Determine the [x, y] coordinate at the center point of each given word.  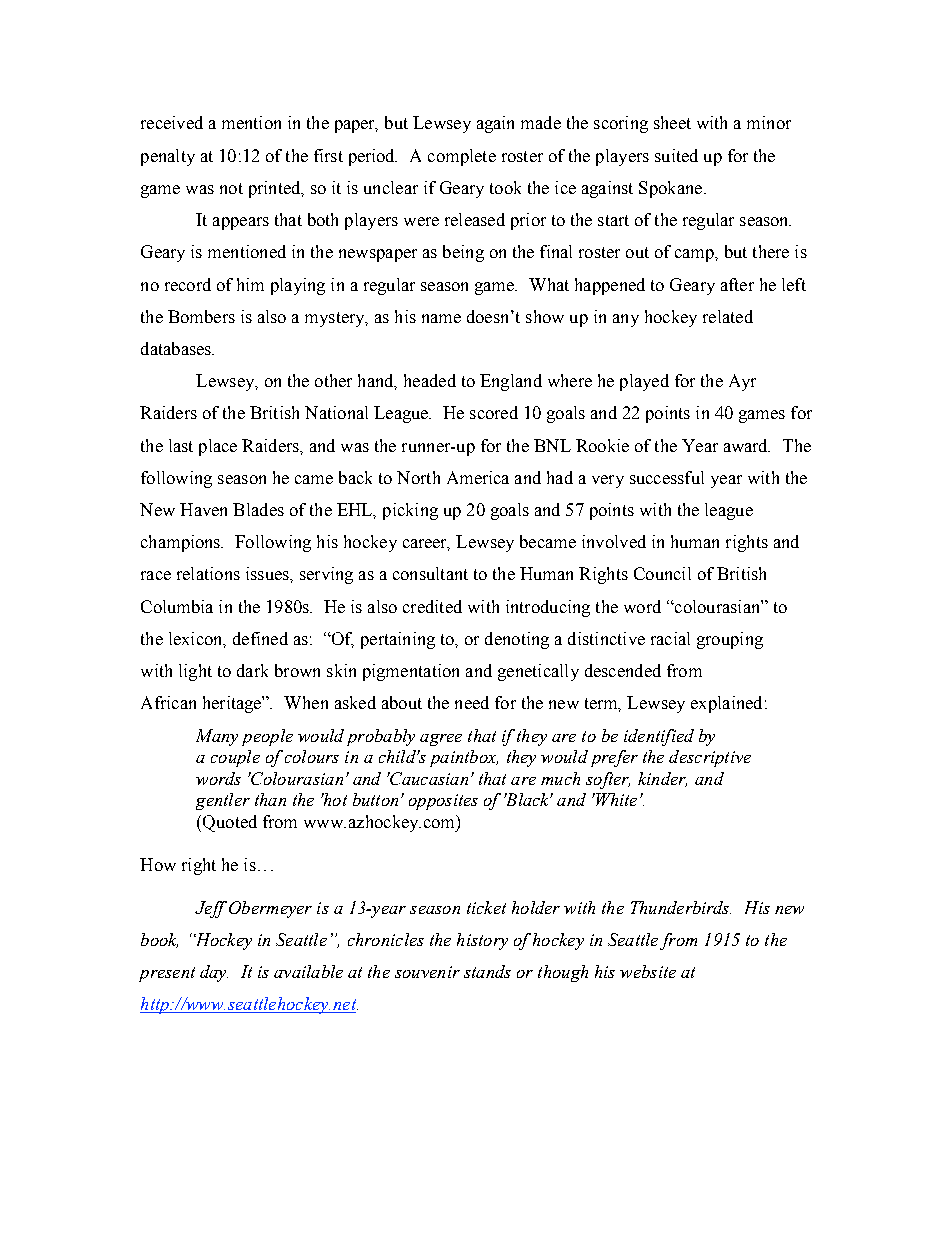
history [482, 941]
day [214, 973]
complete [462, 157]
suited [676, 155]
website [648, 971]
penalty [168, 157]
